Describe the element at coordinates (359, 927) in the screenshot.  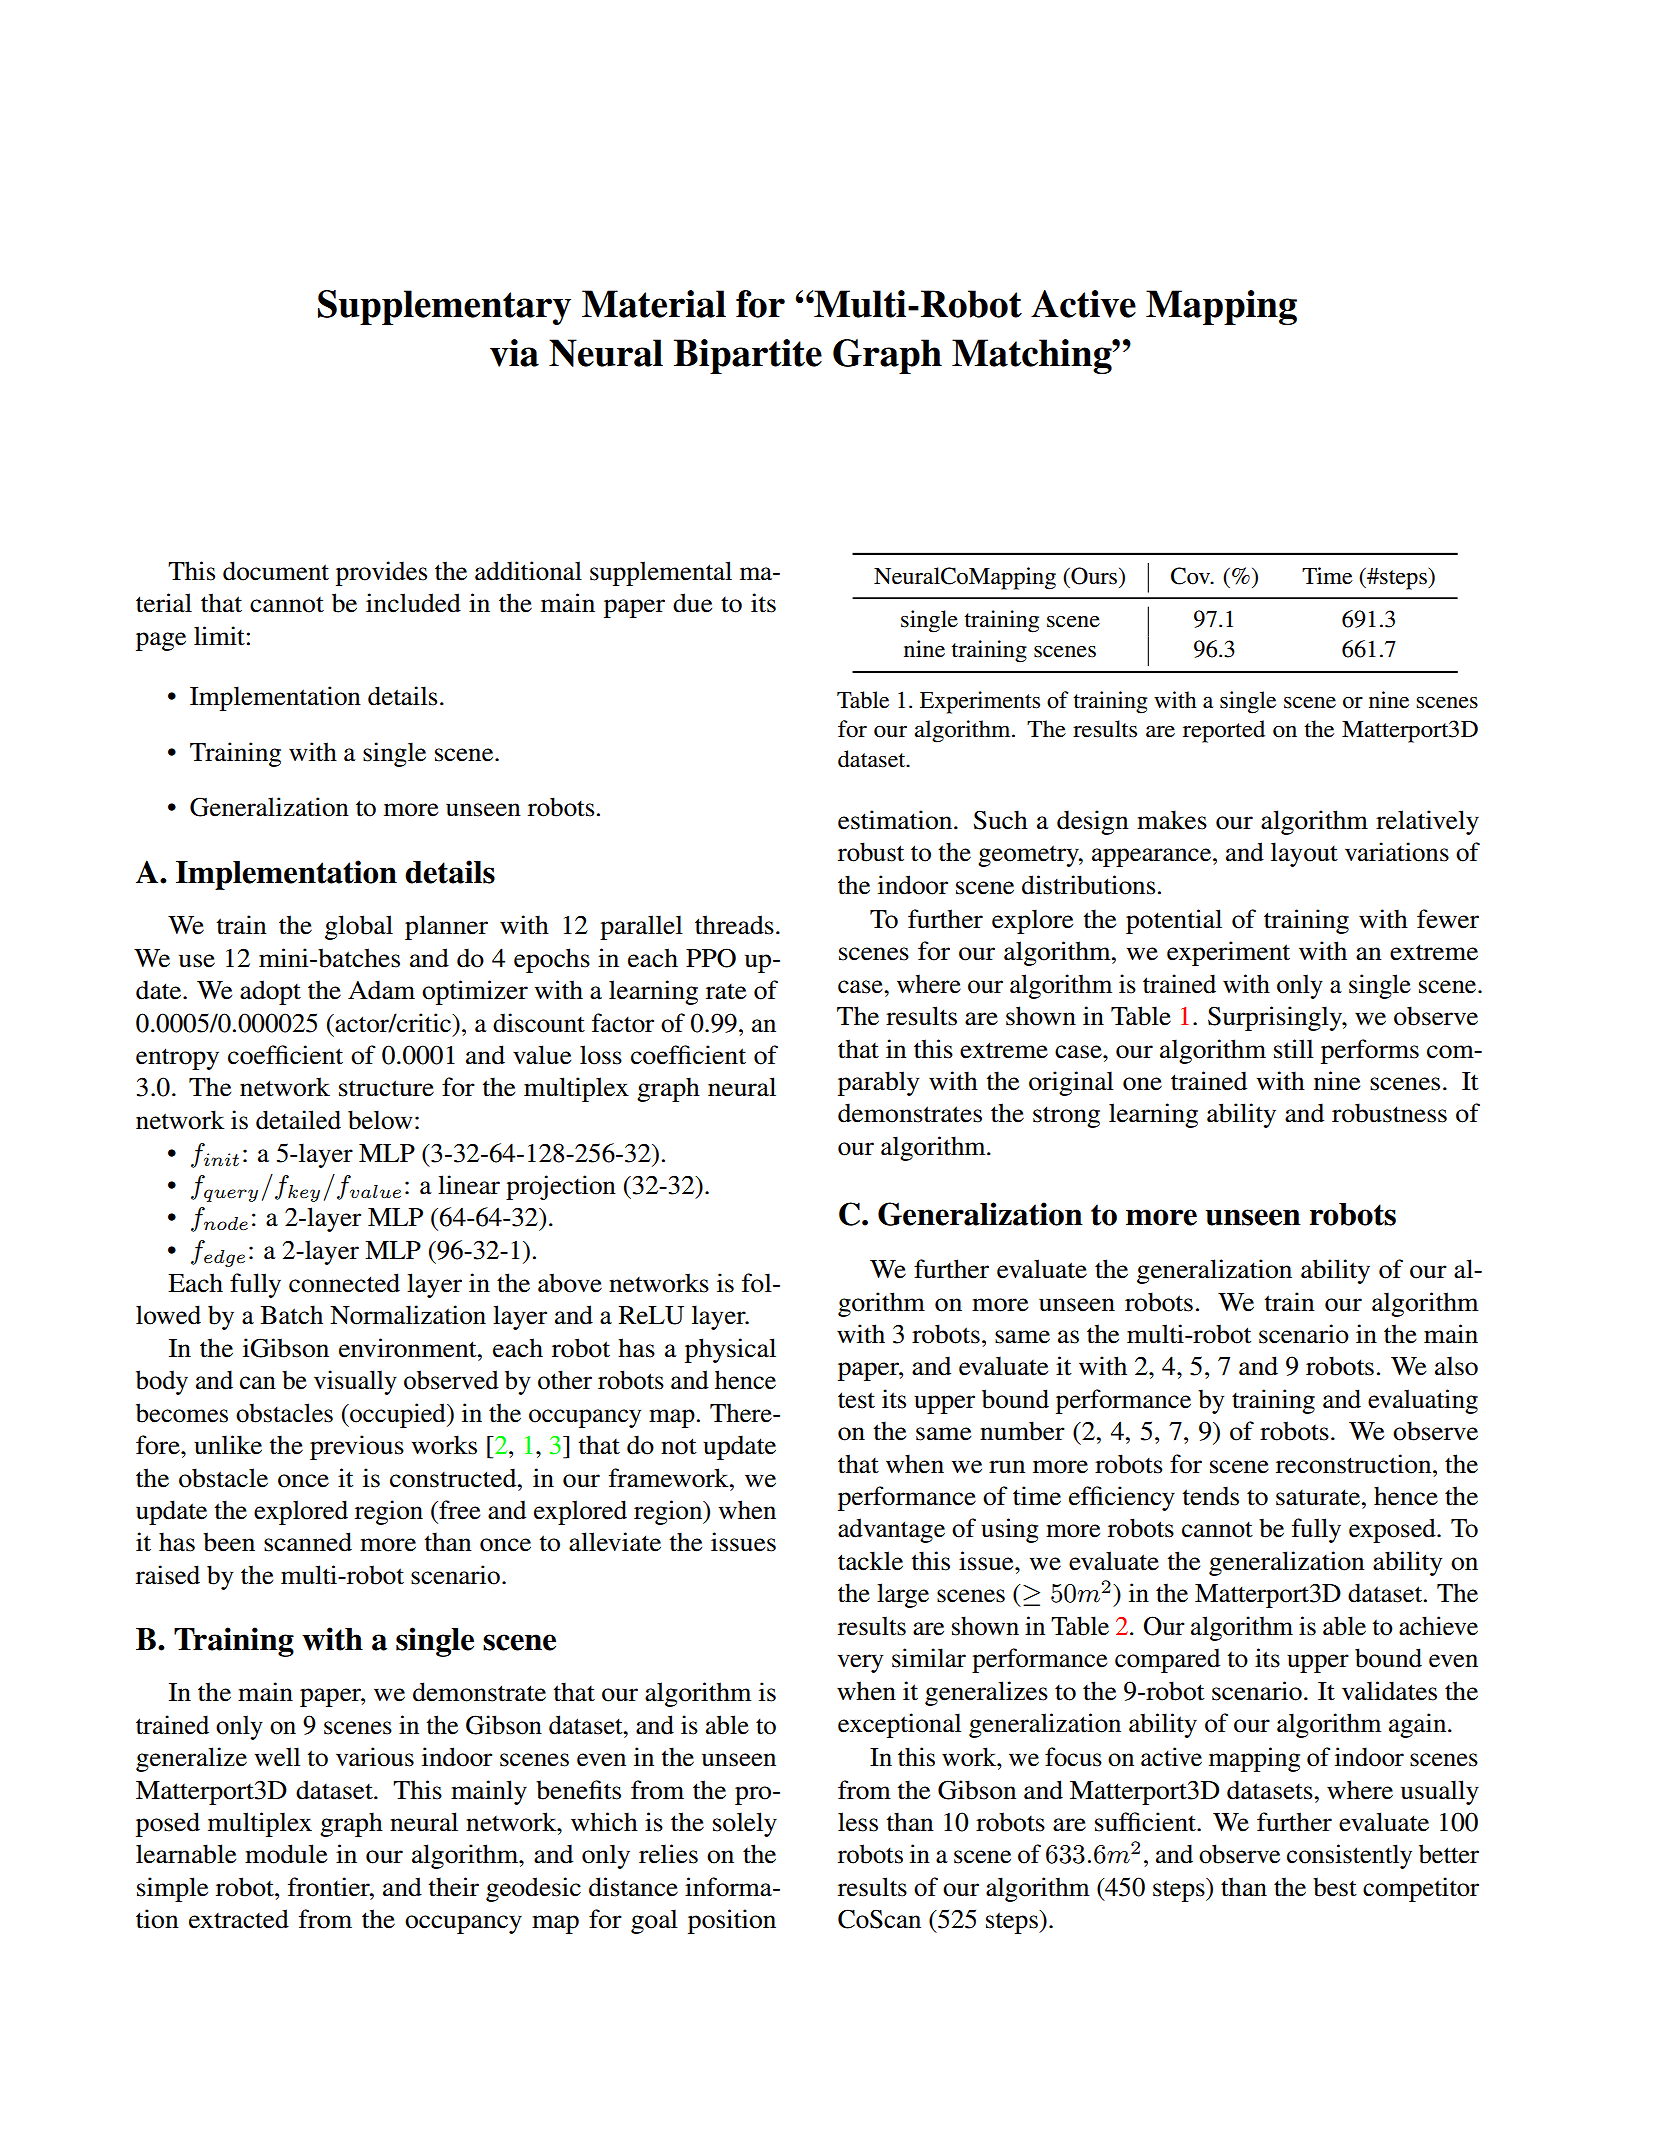
I see `global` at that location.
